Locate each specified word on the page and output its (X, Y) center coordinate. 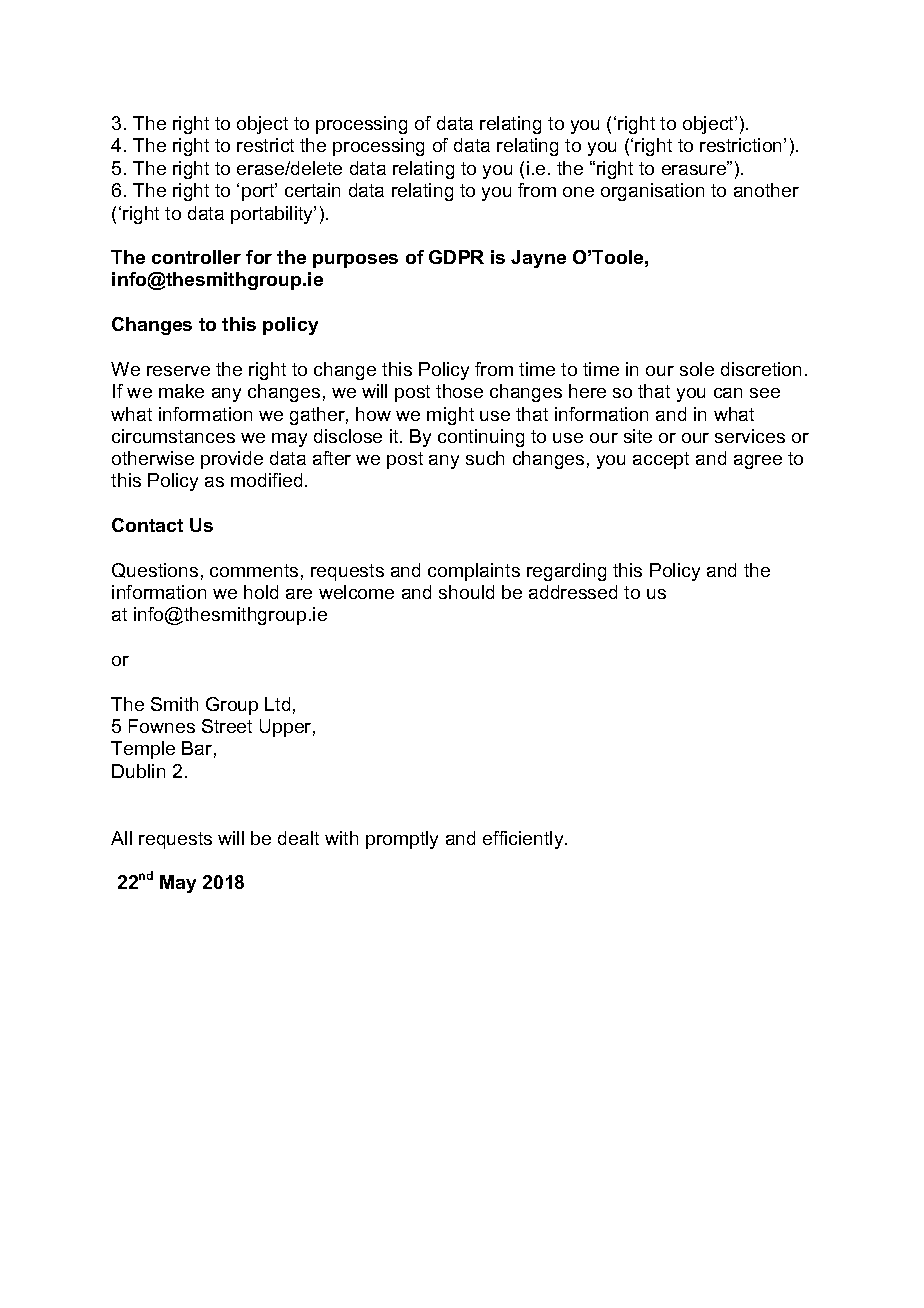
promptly (402, 840)
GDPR (456, 257)
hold (261, 592)
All (121, 838)
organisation (652, 192)
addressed (573, 592)
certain (312, 190)
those (459, 391)
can (728, 393)
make (181, 391)
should (466, 592)
